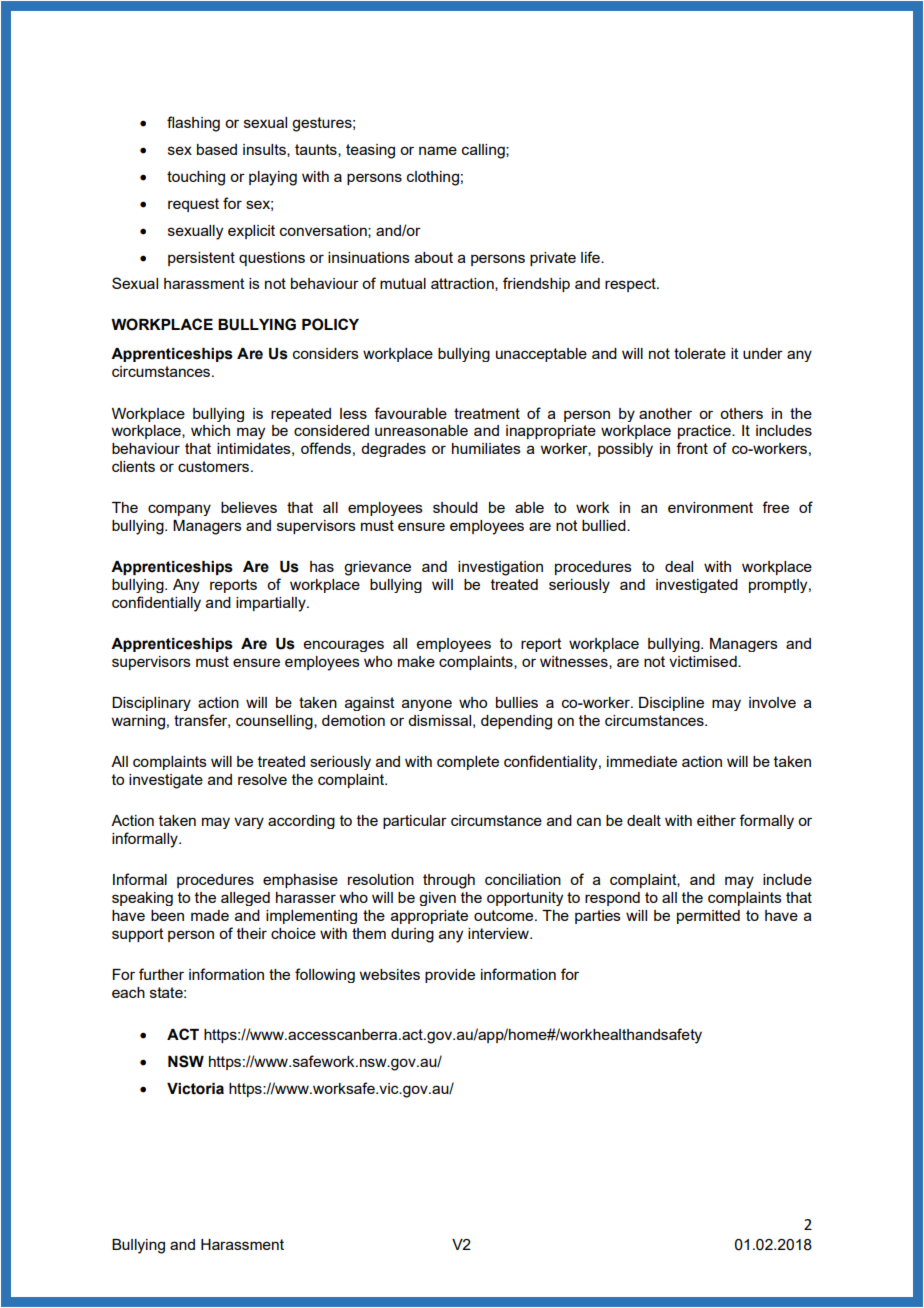 This screenshot has height=1308, width=924. I want to click on victimised, so click(704, 661).
